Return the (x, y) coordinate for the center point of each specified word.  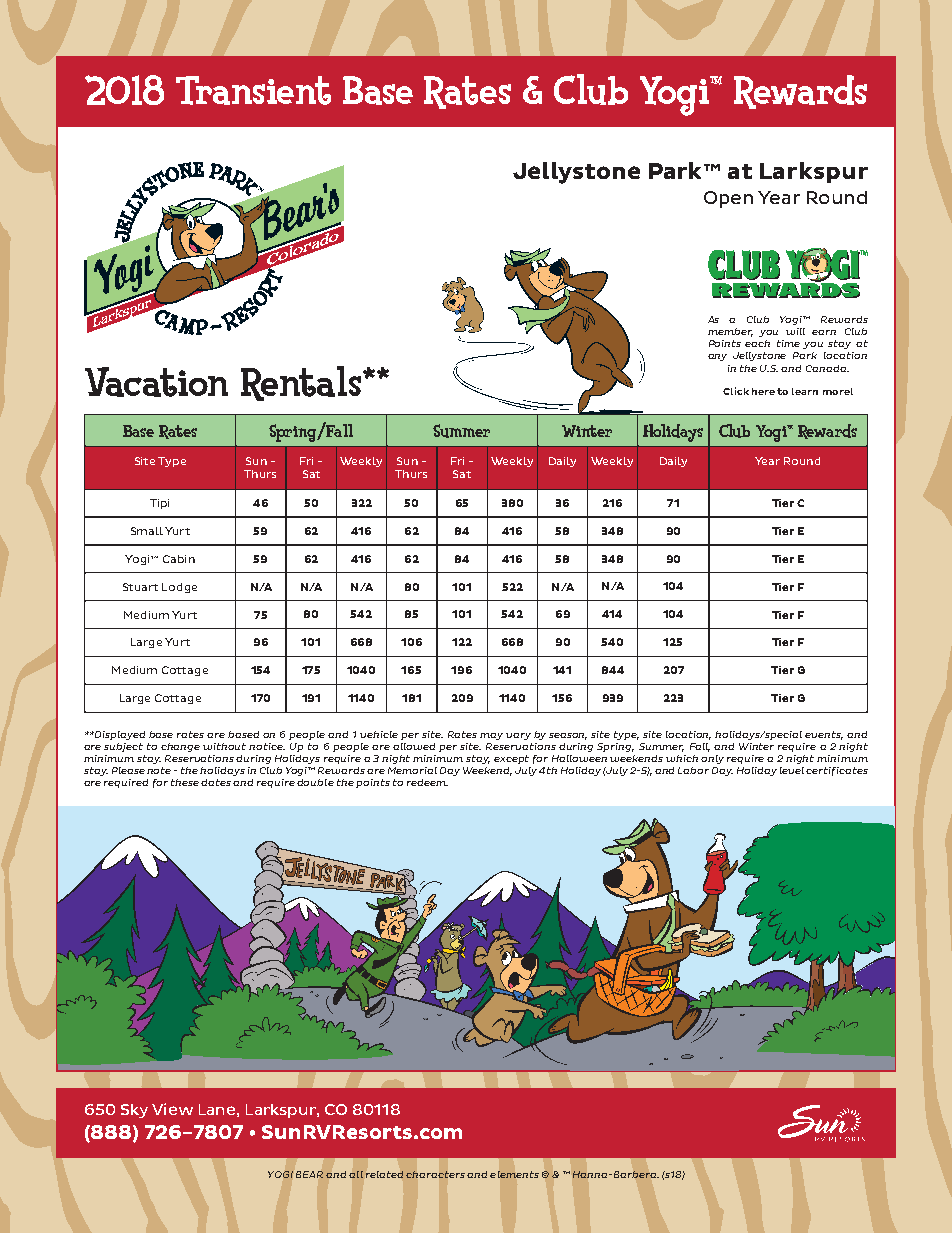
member (730, 332)
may (491, 736)
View (172, 1109)
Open (728, 199)
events (824, 735)
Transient (253, 90)
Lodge (179, 588)
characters (435, 1174)
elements (514, 1174)
